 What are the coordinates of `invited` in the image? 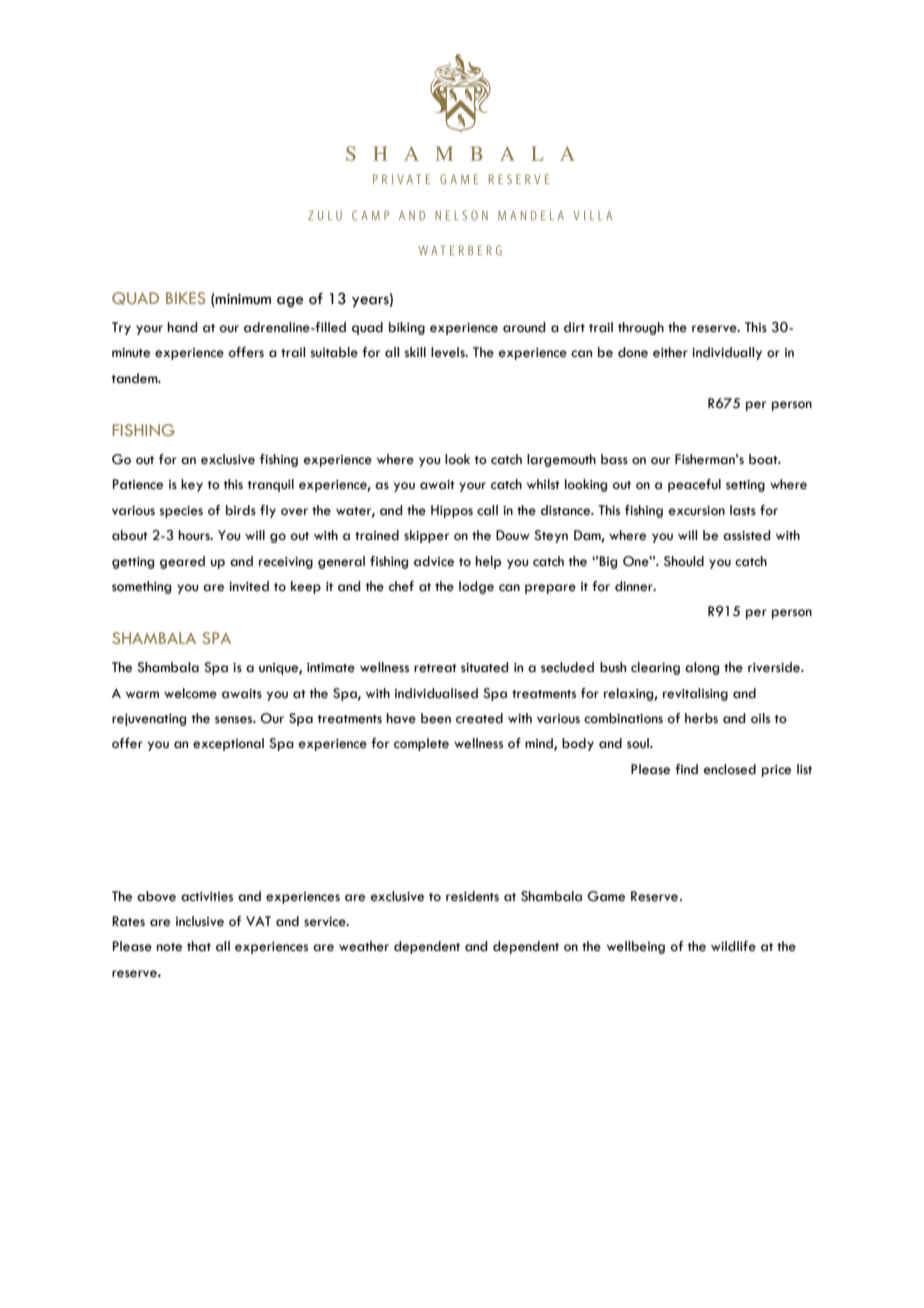 It's located at (249, 586).
